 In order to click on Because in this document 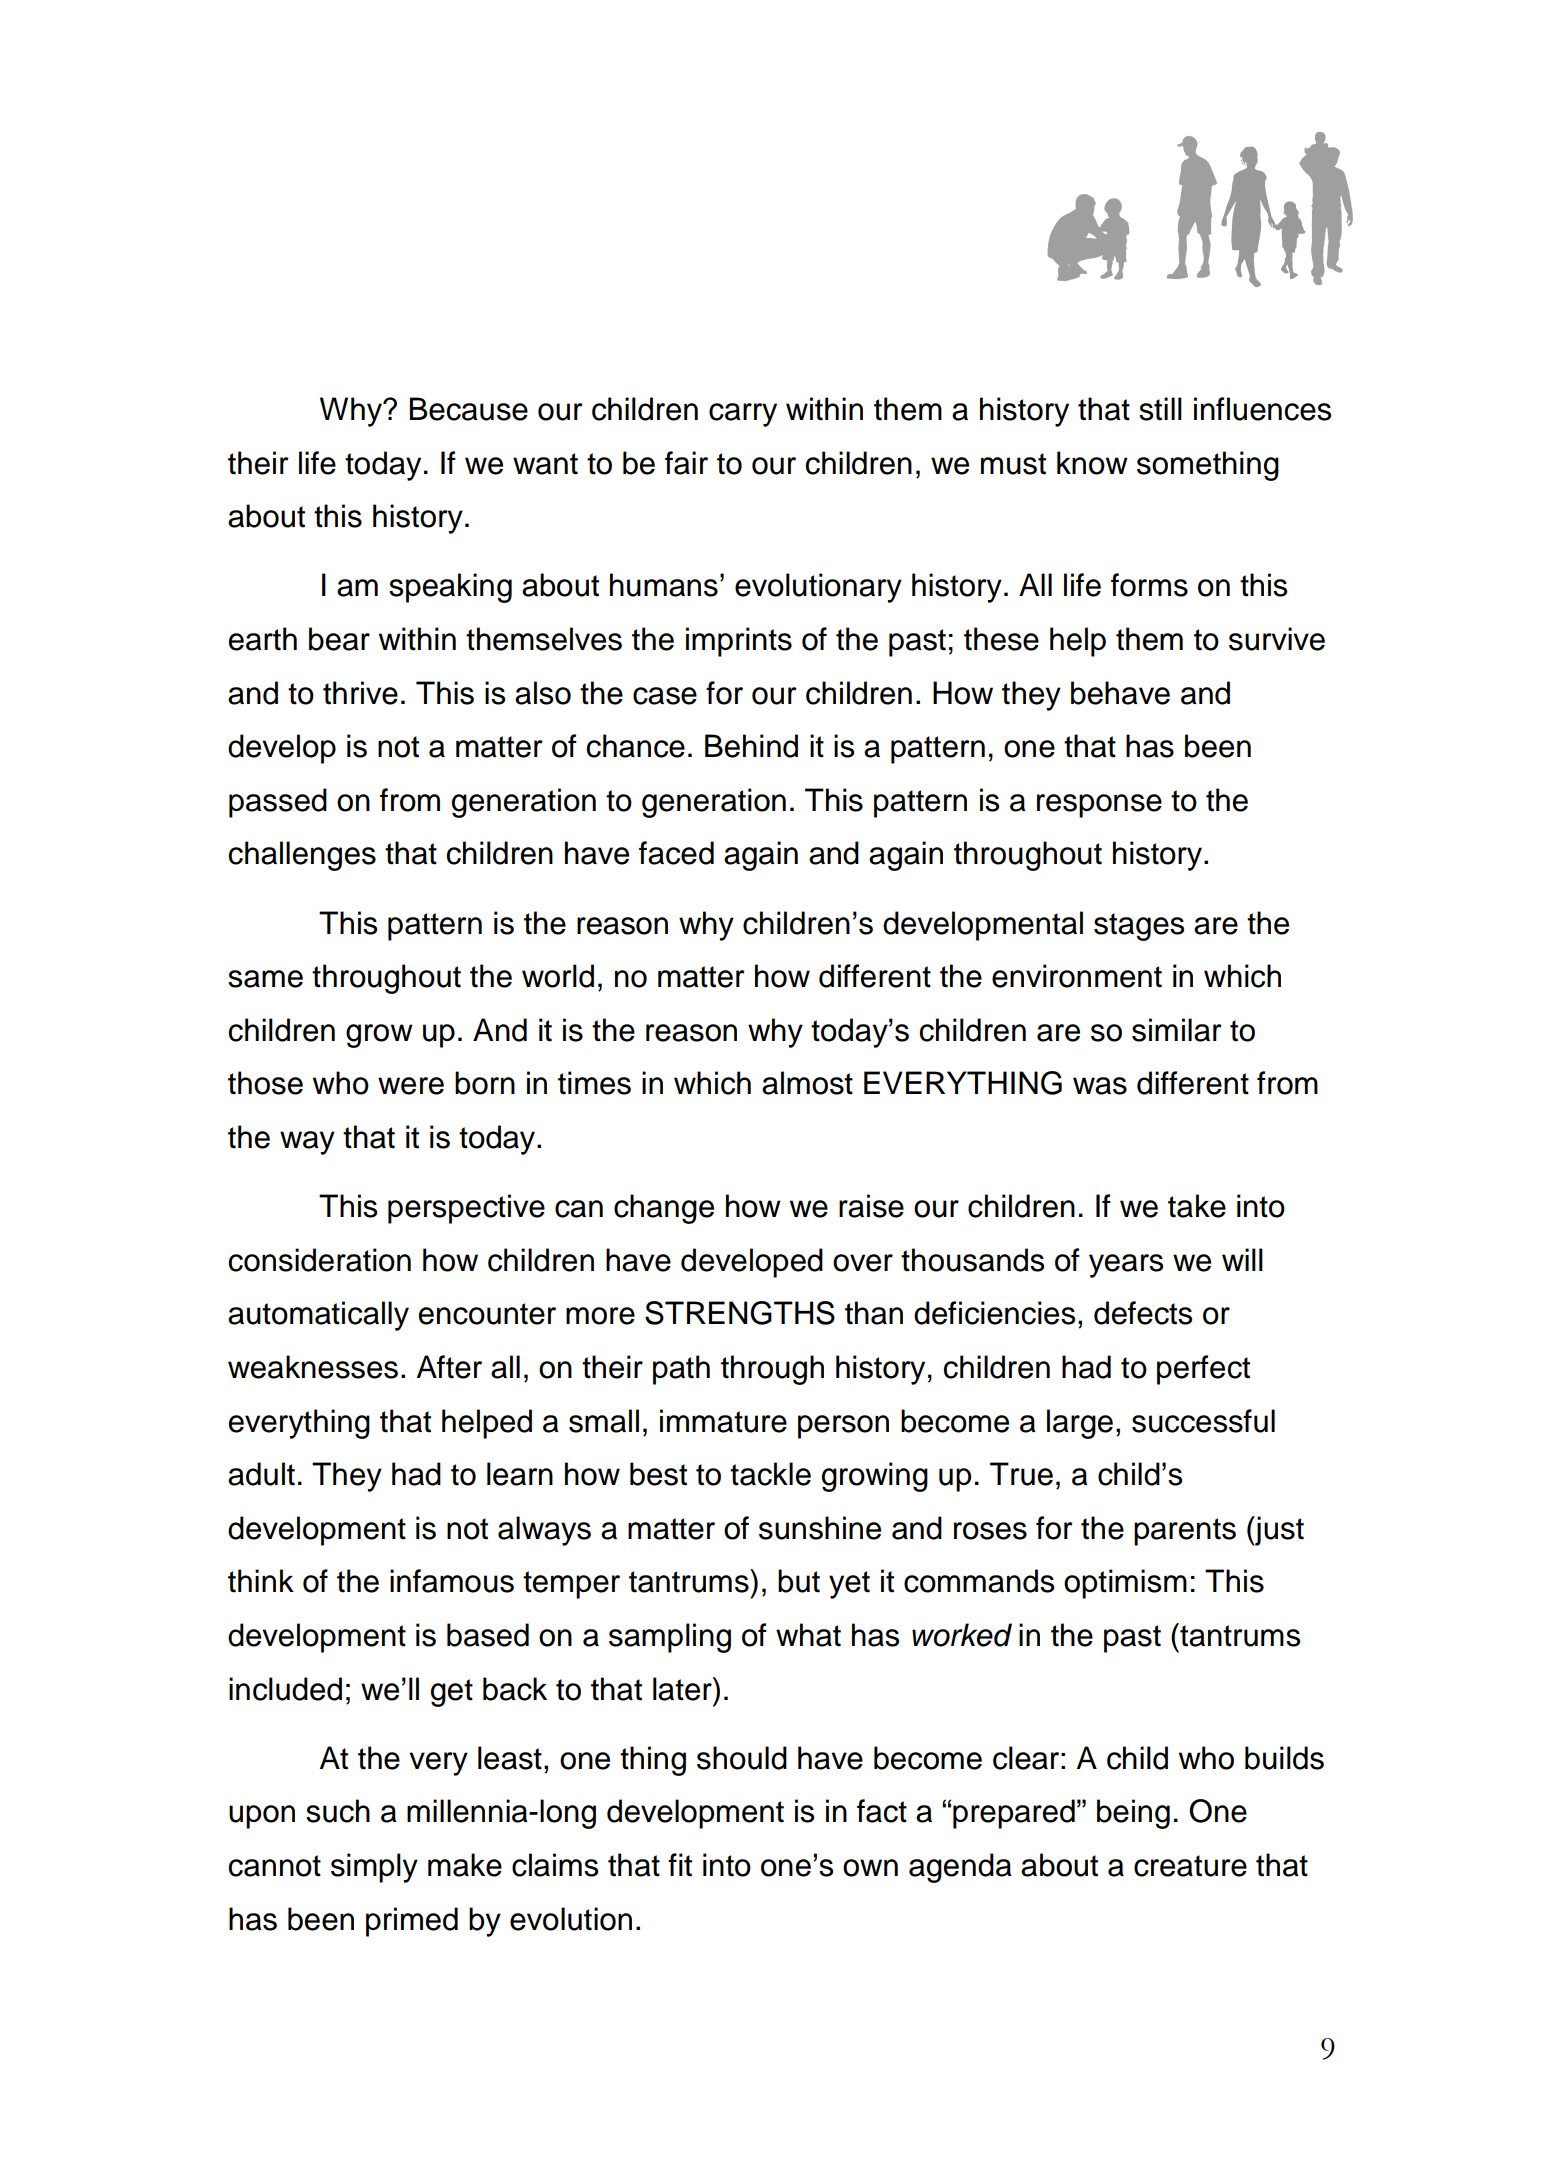, I will do `click(469, 409)`.
